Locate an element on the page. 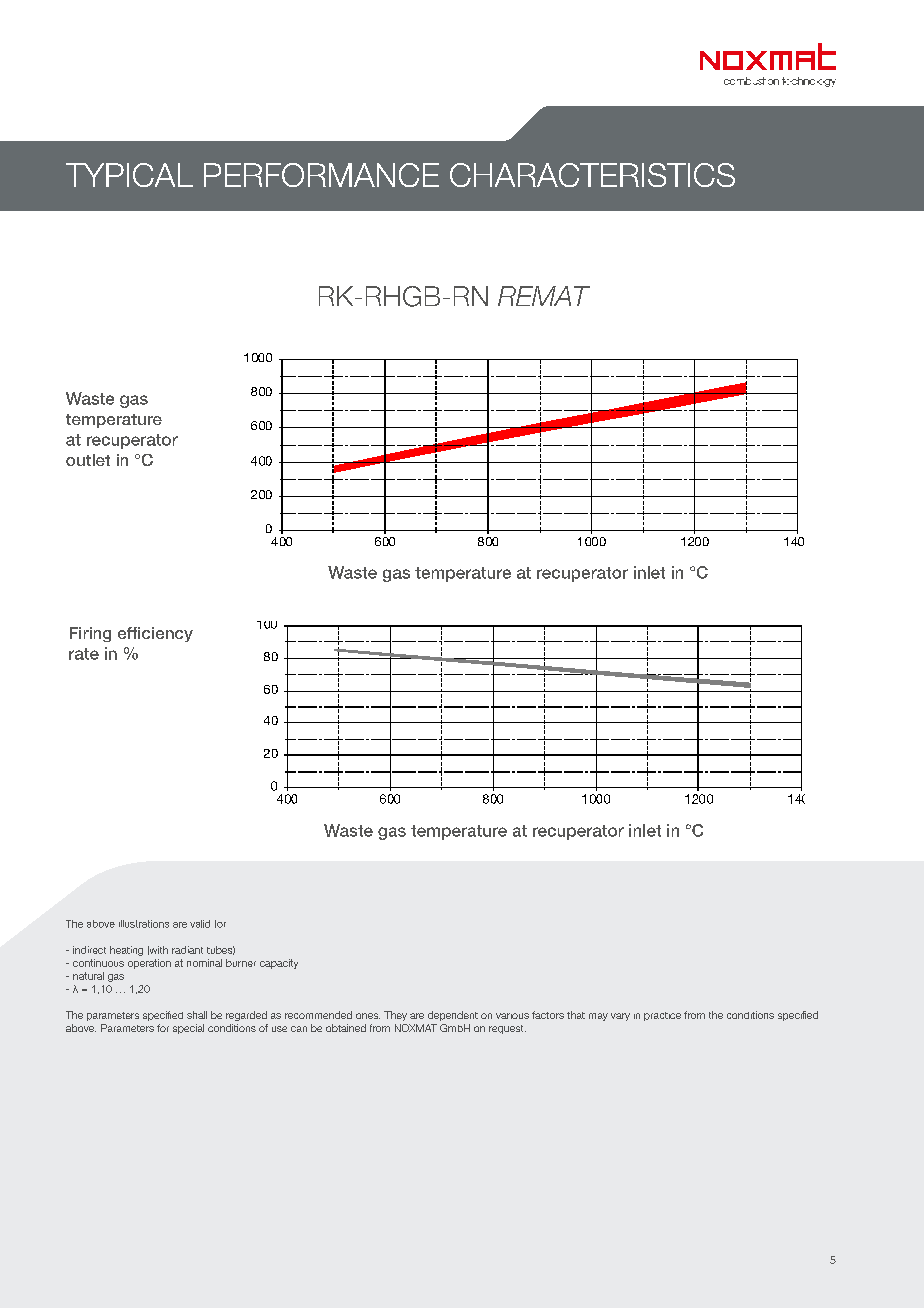 This page has height=1308, width=924. valid is located at coordinates (200, 924).
